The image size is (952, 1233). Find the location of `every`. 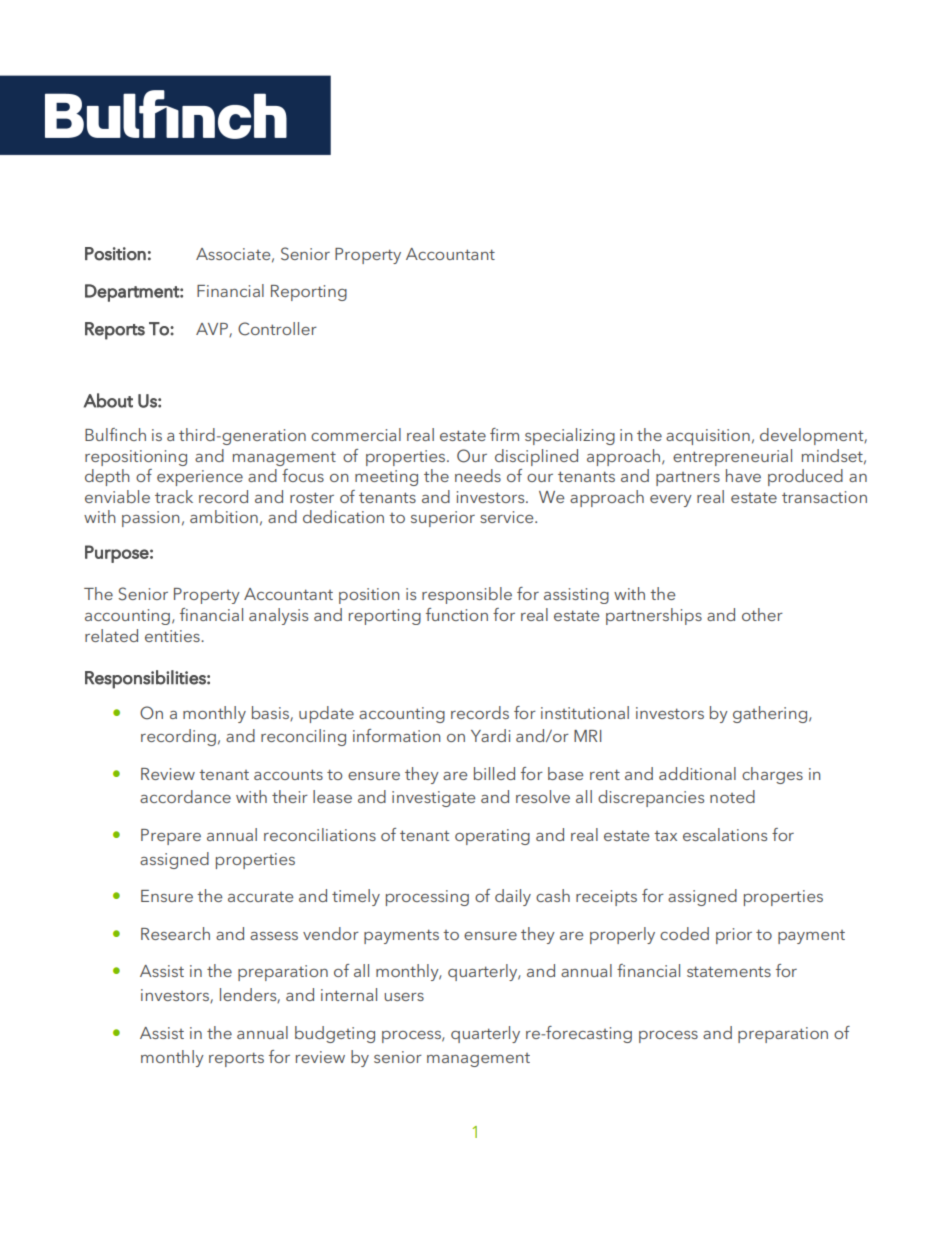

every is located at coordinates (671, 501).
